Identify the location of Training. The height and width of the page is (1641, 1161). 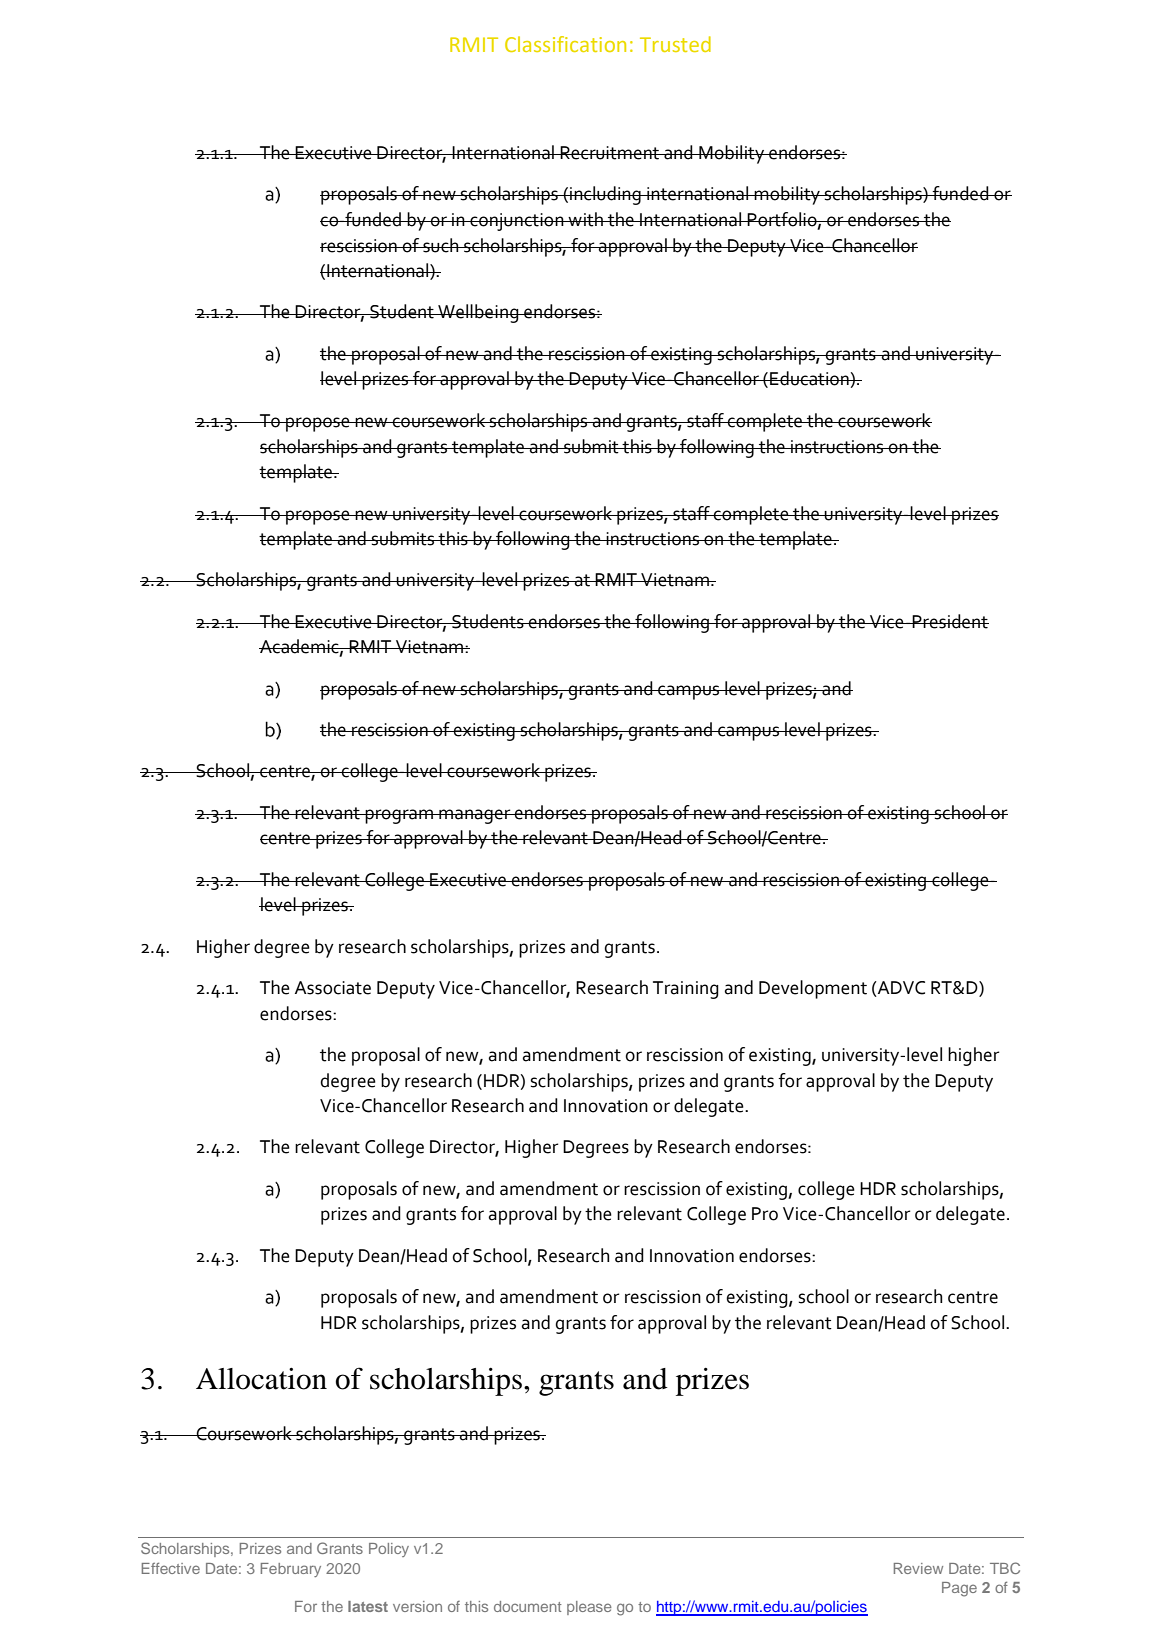
(686, 990).
